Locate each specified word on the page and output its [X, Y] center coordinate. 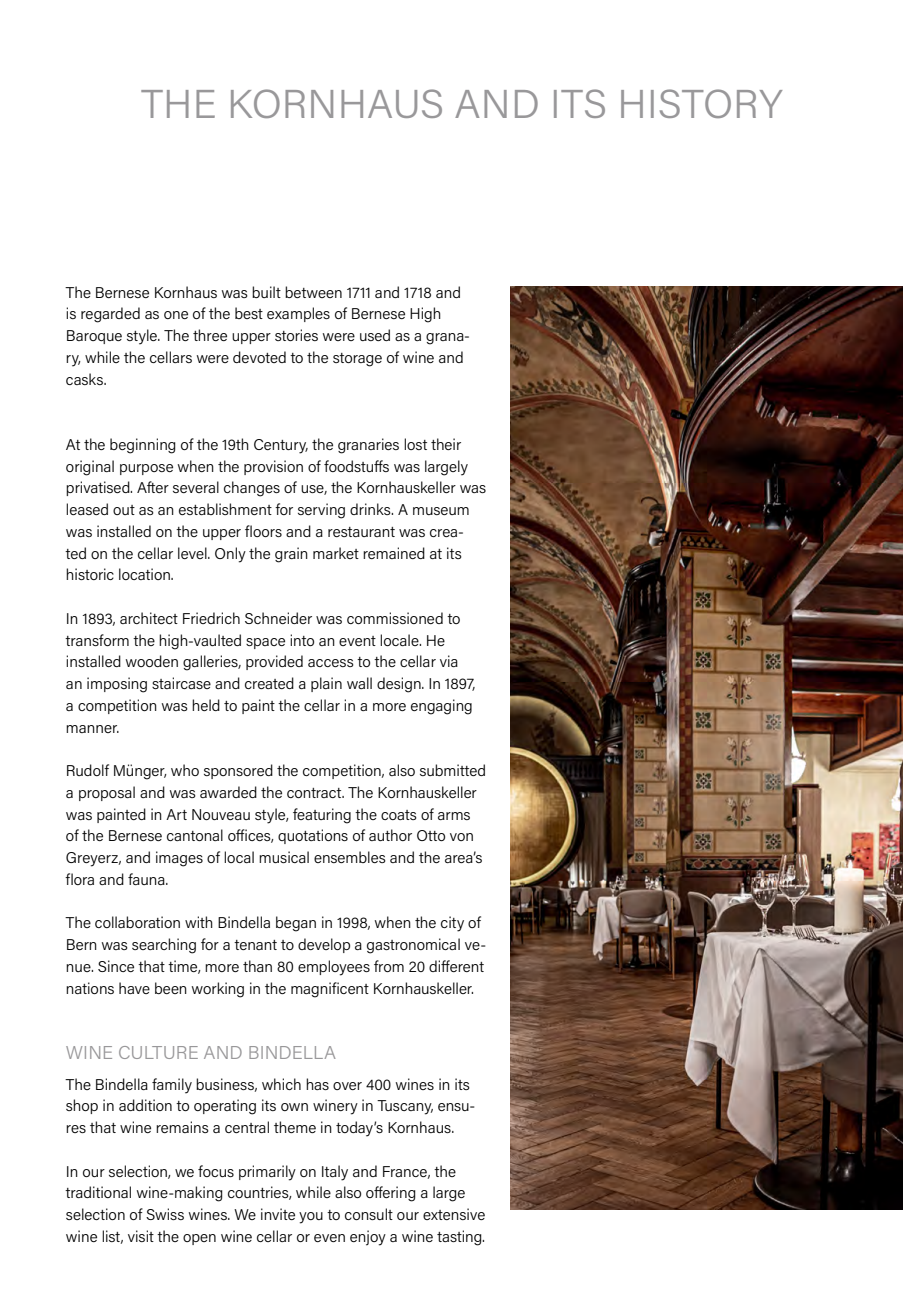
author [390, 835]
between [313, 292]
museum [441, 511]
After [153, 487]
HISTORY [701, 103]
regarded [110, 315]
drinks [371, 509]
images [179, 859]
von [461, 837]
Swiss [165, 1214]
